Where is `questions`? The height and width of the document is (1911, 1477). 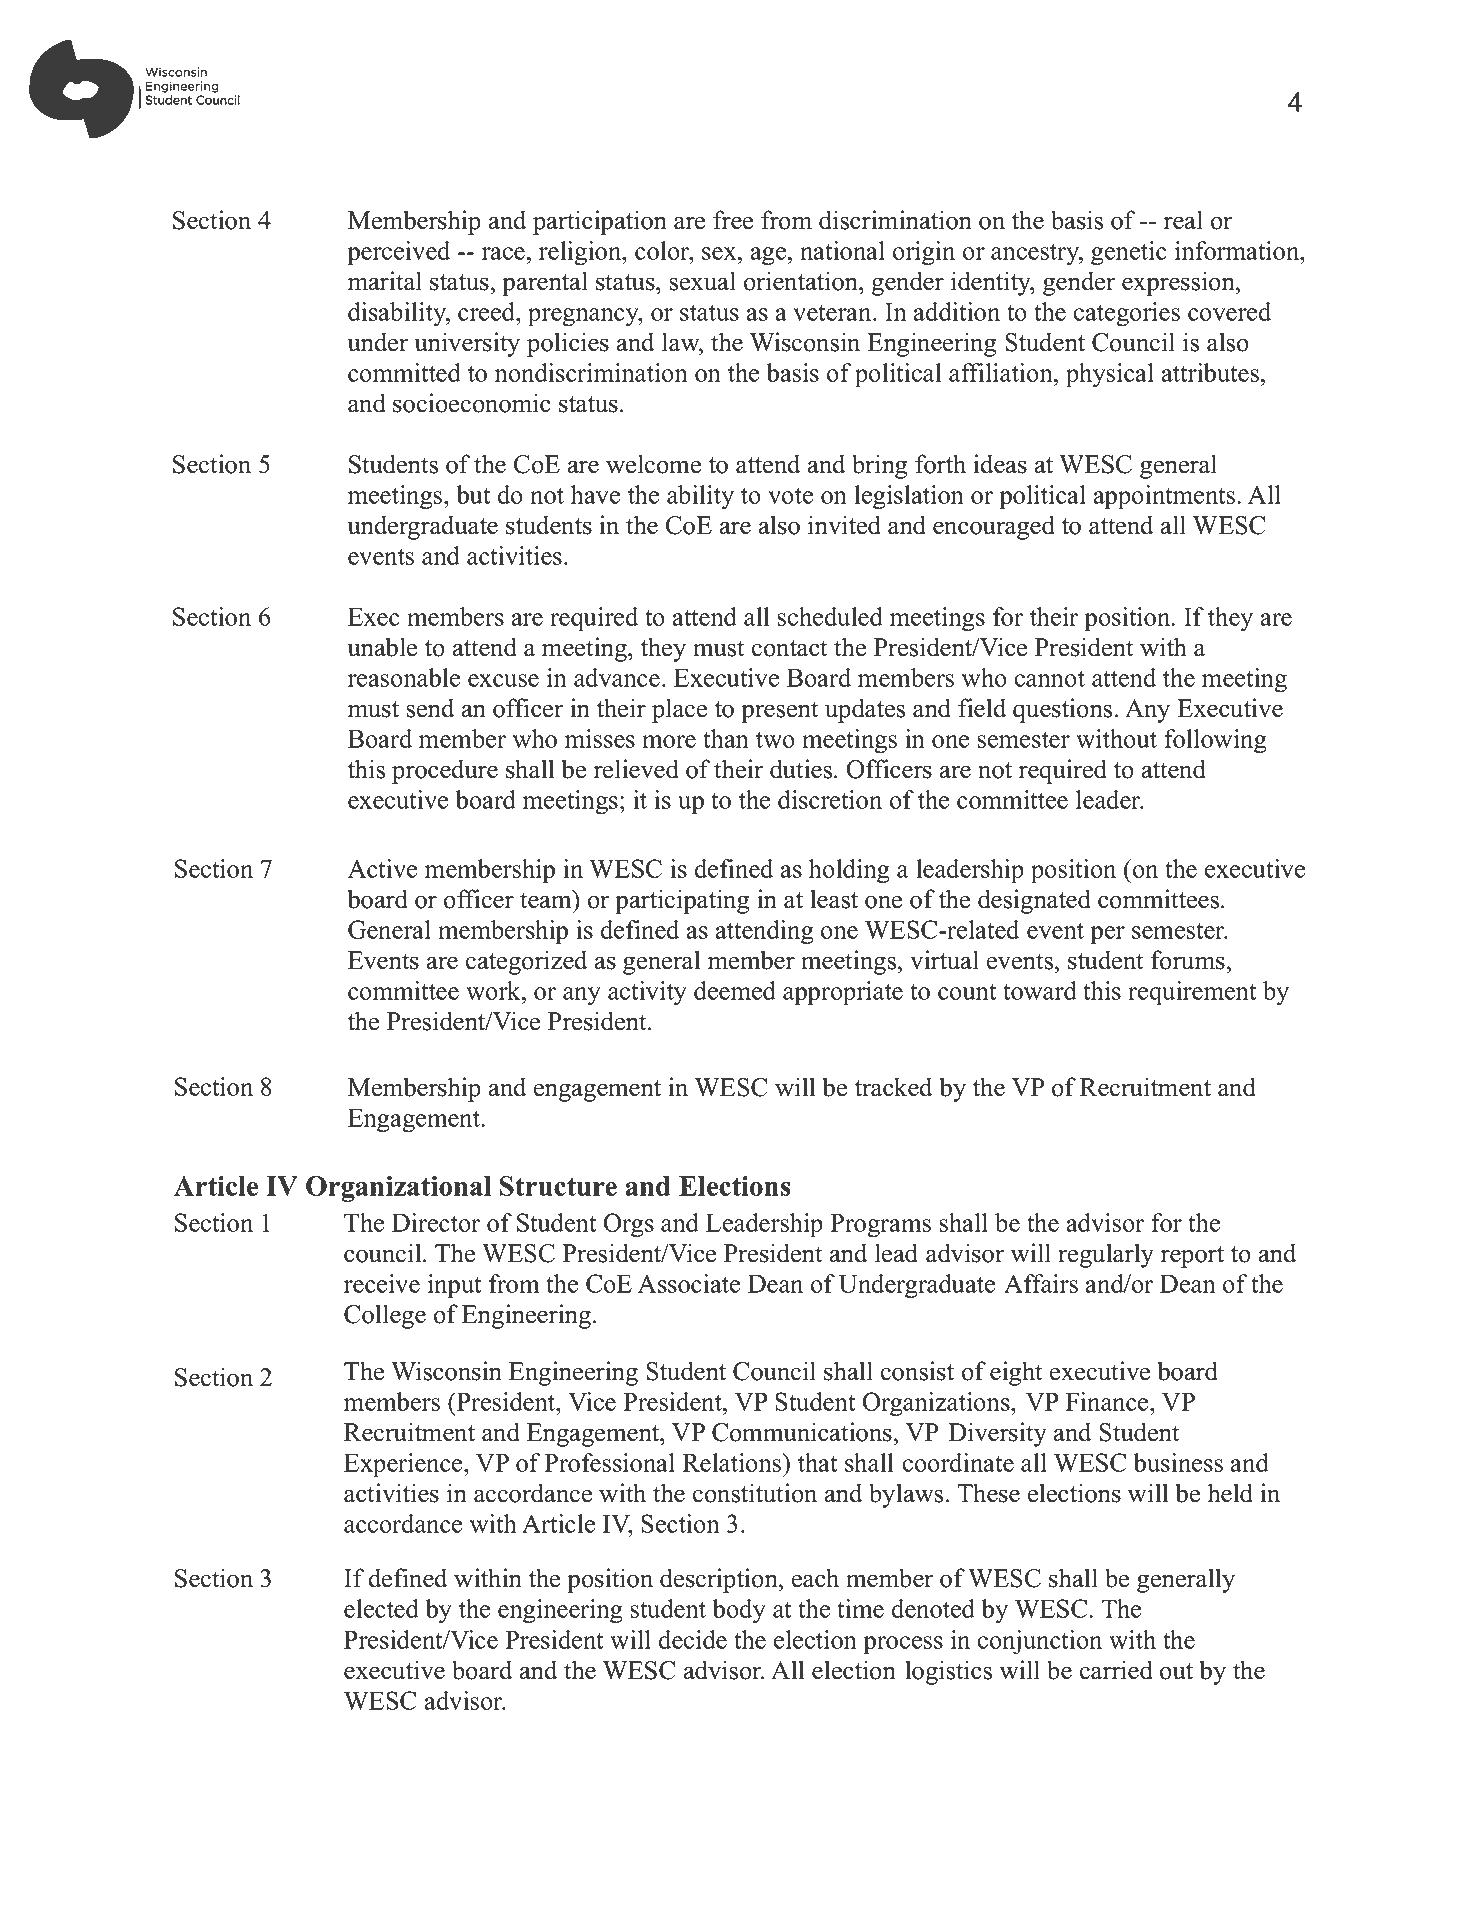
questions is located at coordinates (1062, 710).
